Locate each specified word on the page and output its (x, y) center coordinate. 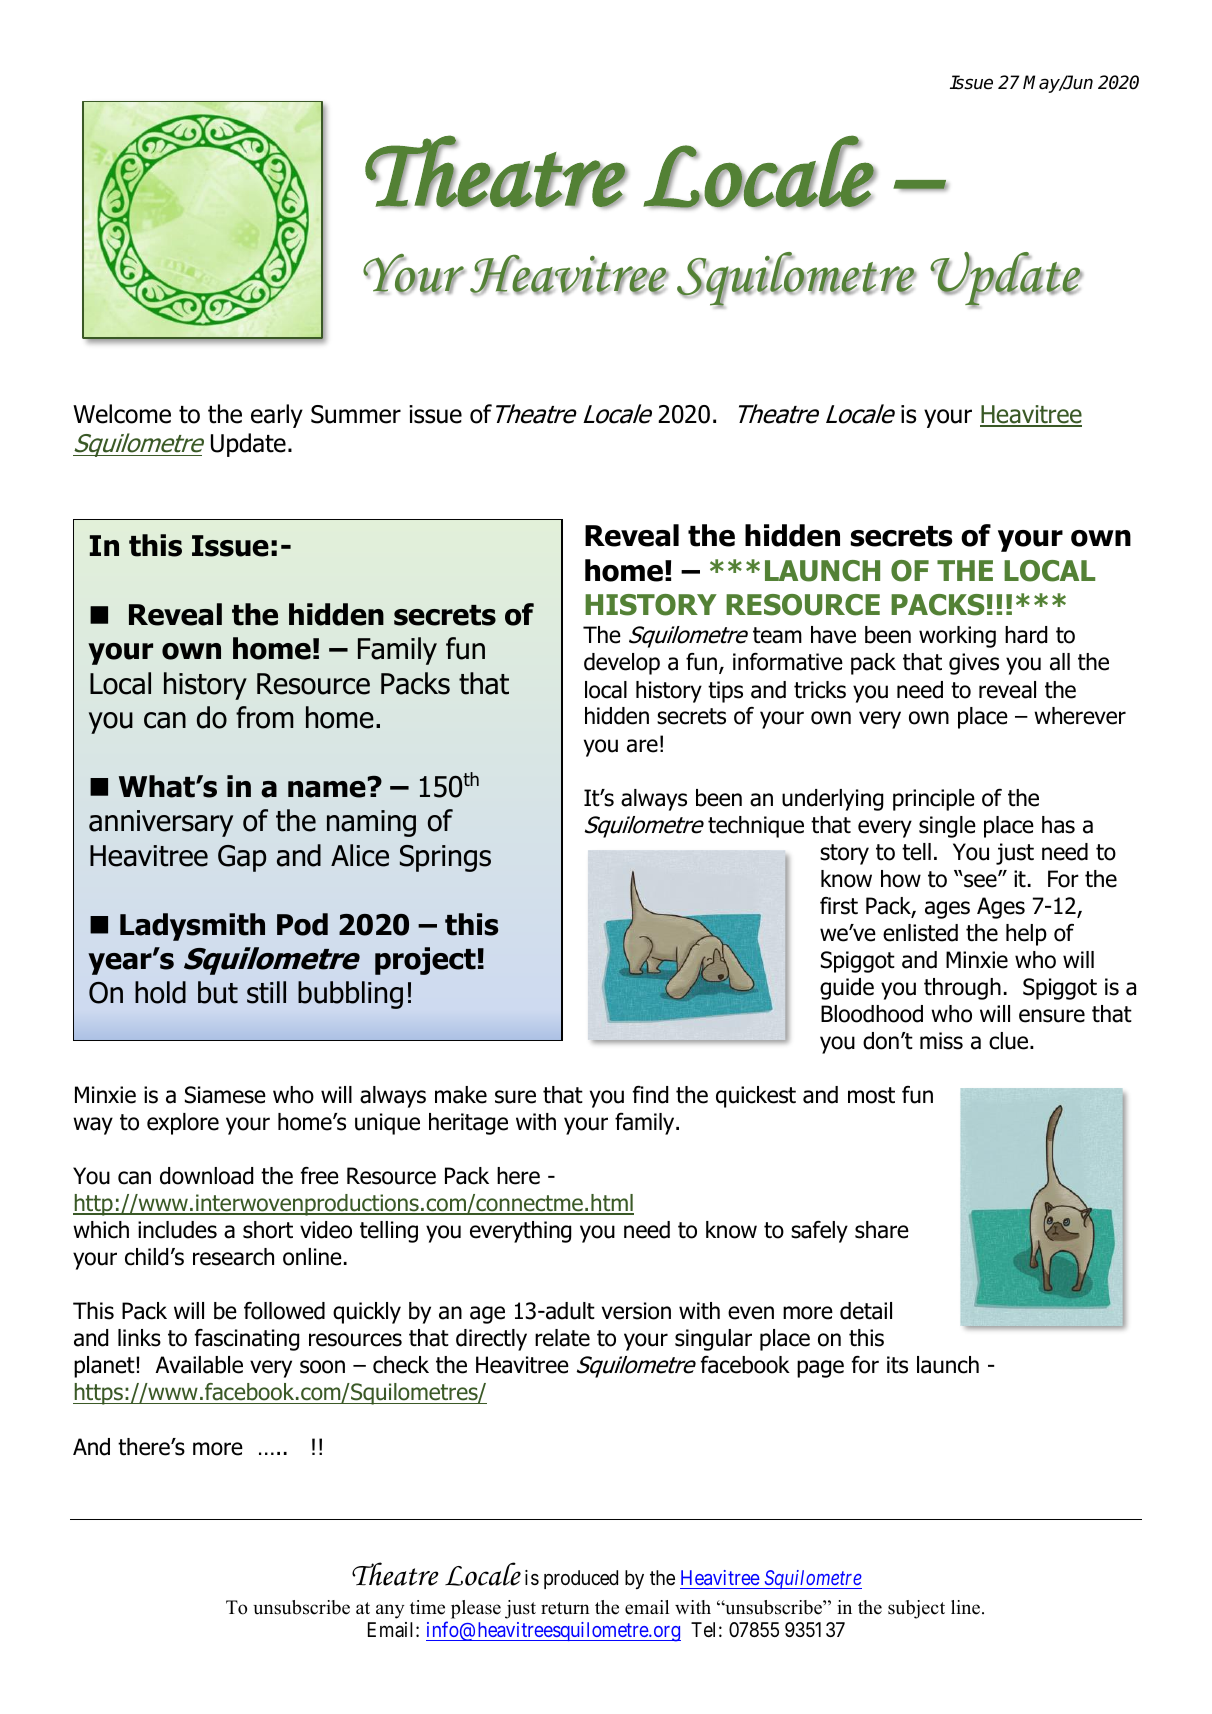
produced (581, 1579)
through (962, 989)
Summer (356, 414)
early (277, 416)
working (957, 637)
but (218, 992)
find (650, 1095)
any (390, 1611)
